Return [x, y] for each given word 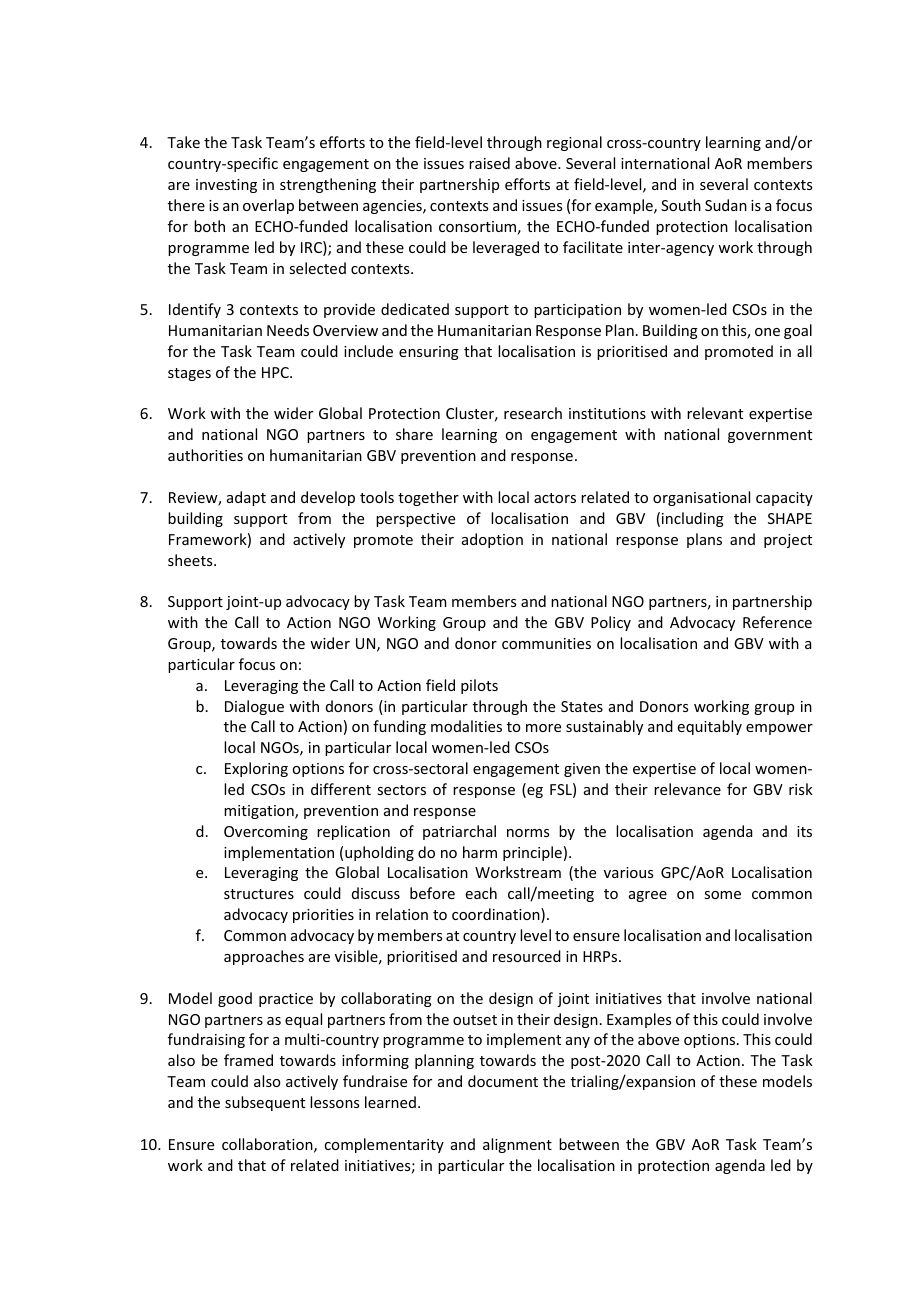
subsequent [265, 1103]
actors [555, 498]
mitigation [260, 812]
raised [489, 163]
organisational [701, 498]
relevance [687, 789]
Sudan [726, 205]
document [503, 1081]
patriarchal [459, 832]
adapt [246, 498]
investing [226, 186]
